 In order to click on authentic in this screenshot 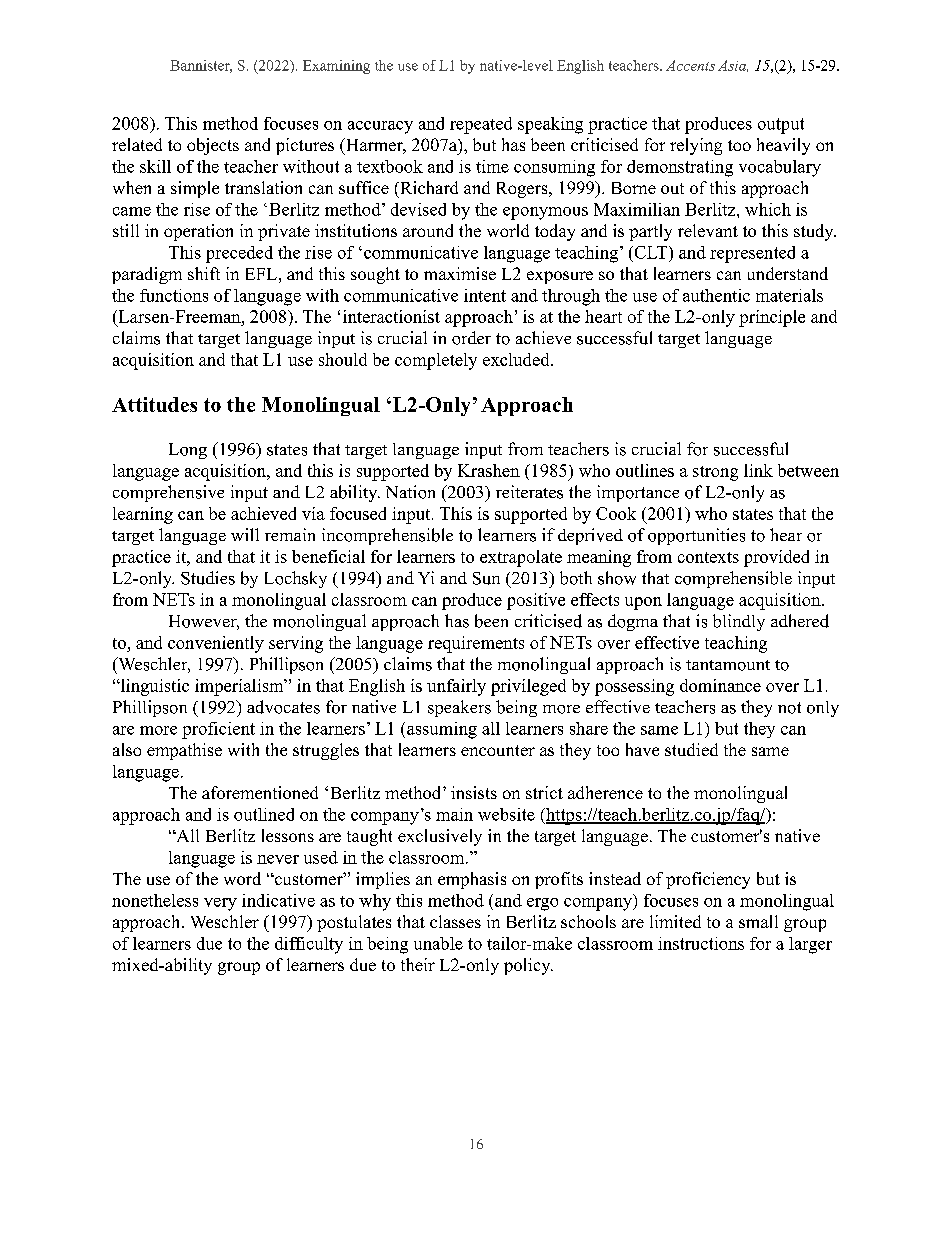, I will do `click(716, 295)`.
